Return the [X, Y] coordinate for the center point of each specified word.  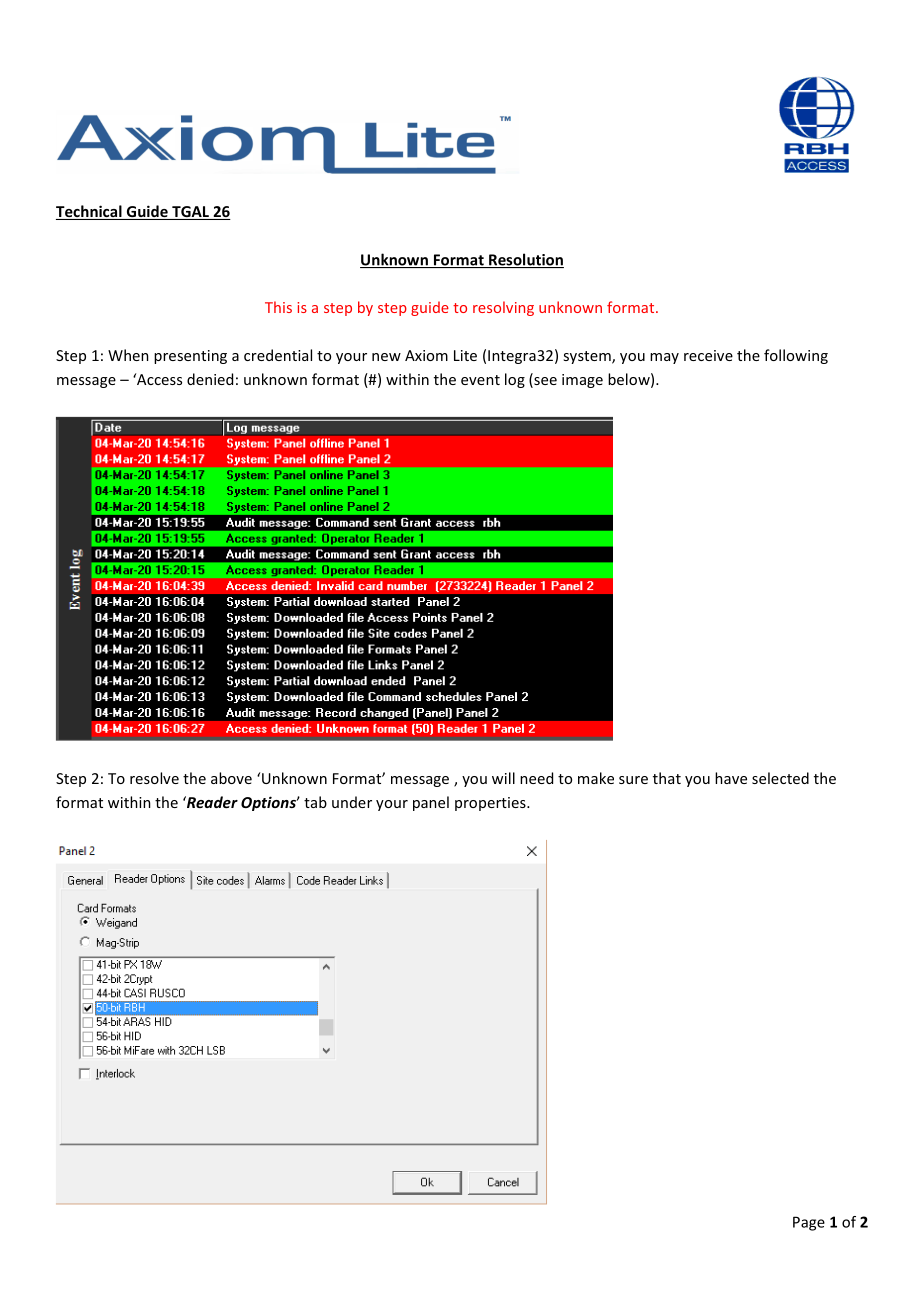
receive [708, 355]
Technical [90, 212]
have [731, 778]
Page [809, 1223]
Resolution [525, 260]
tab [315, 802]
